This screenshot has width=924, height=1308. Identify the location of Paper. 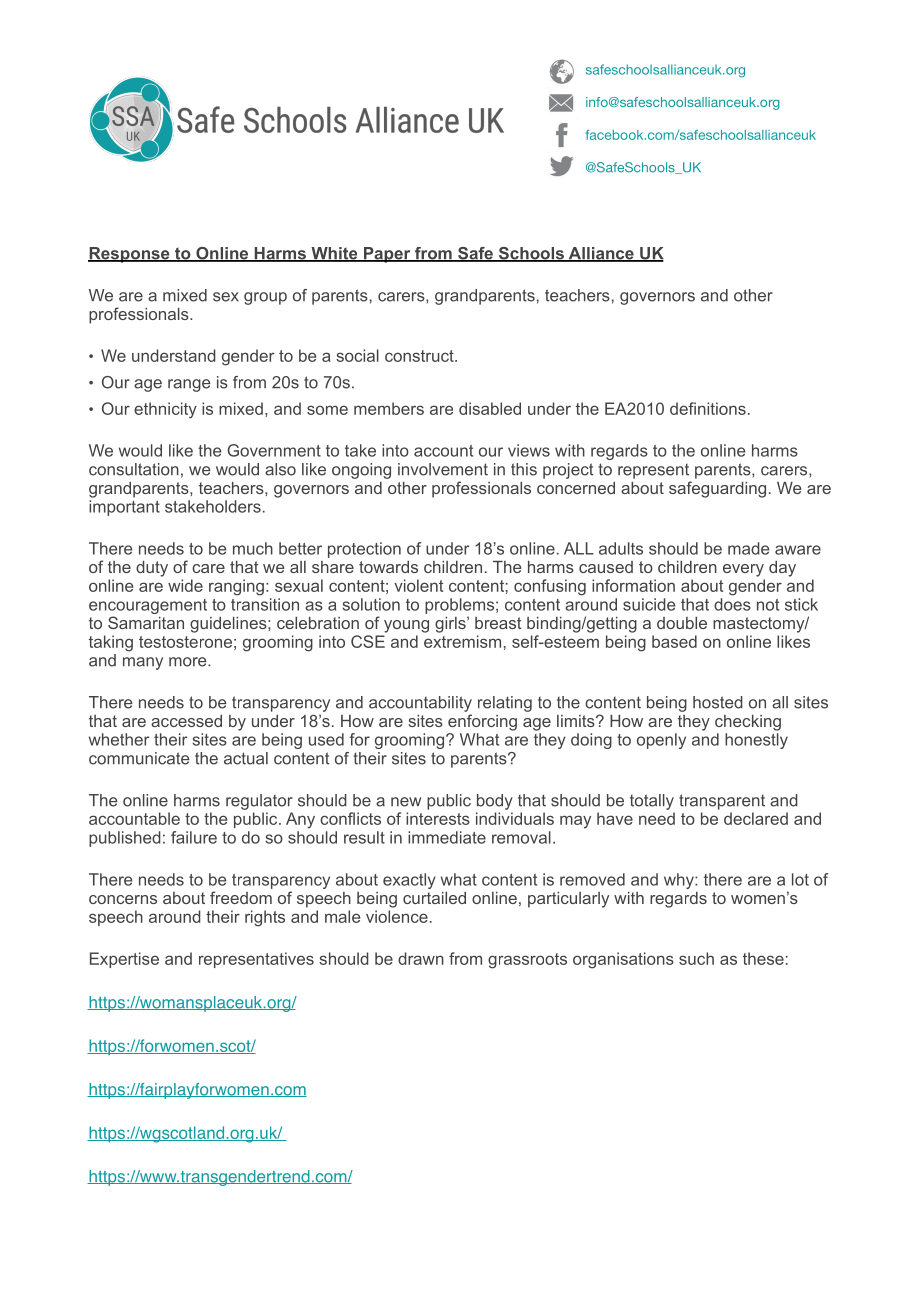
(387, 255).
